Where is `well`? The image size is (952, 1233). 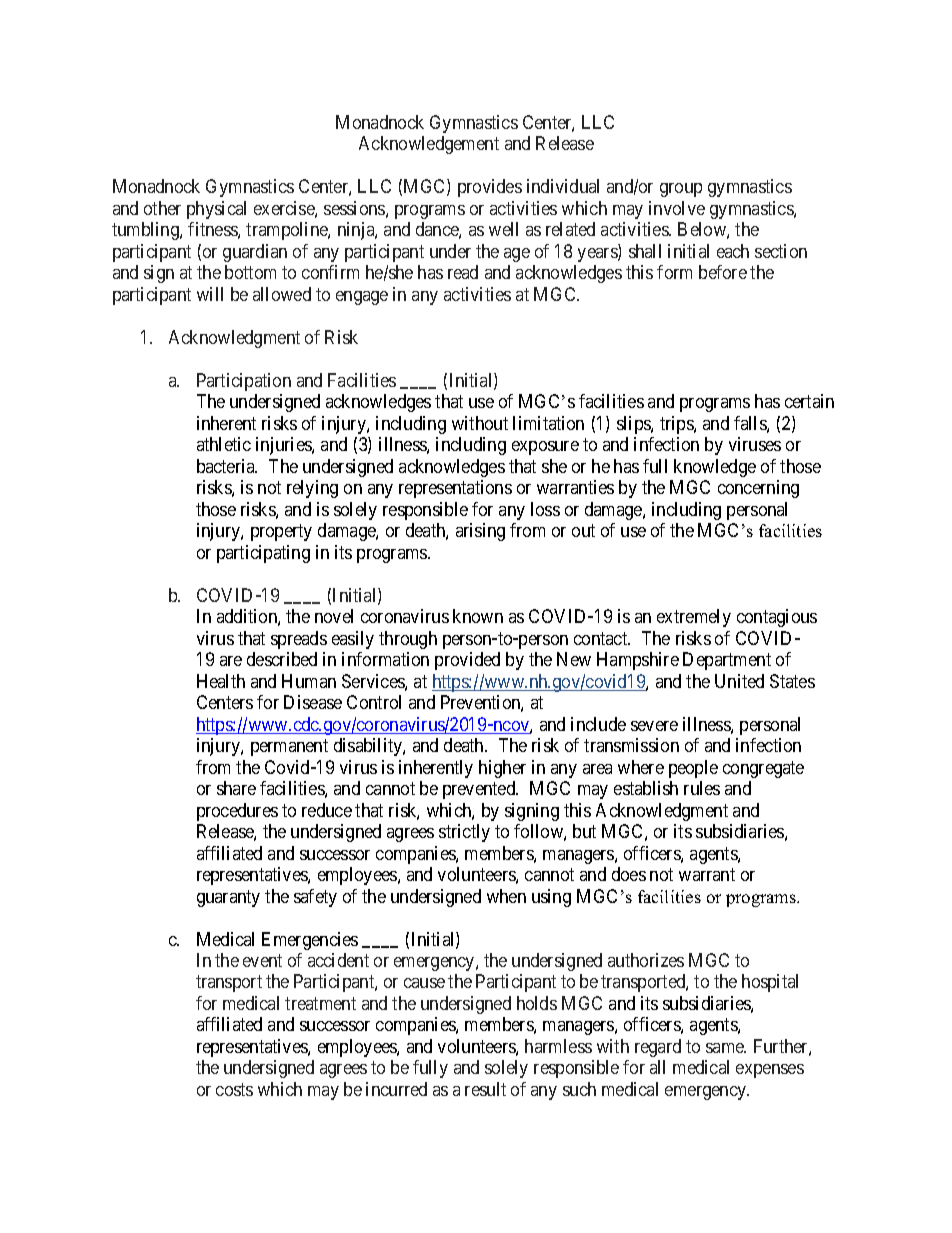
well is located at coordinates (503, 229).
